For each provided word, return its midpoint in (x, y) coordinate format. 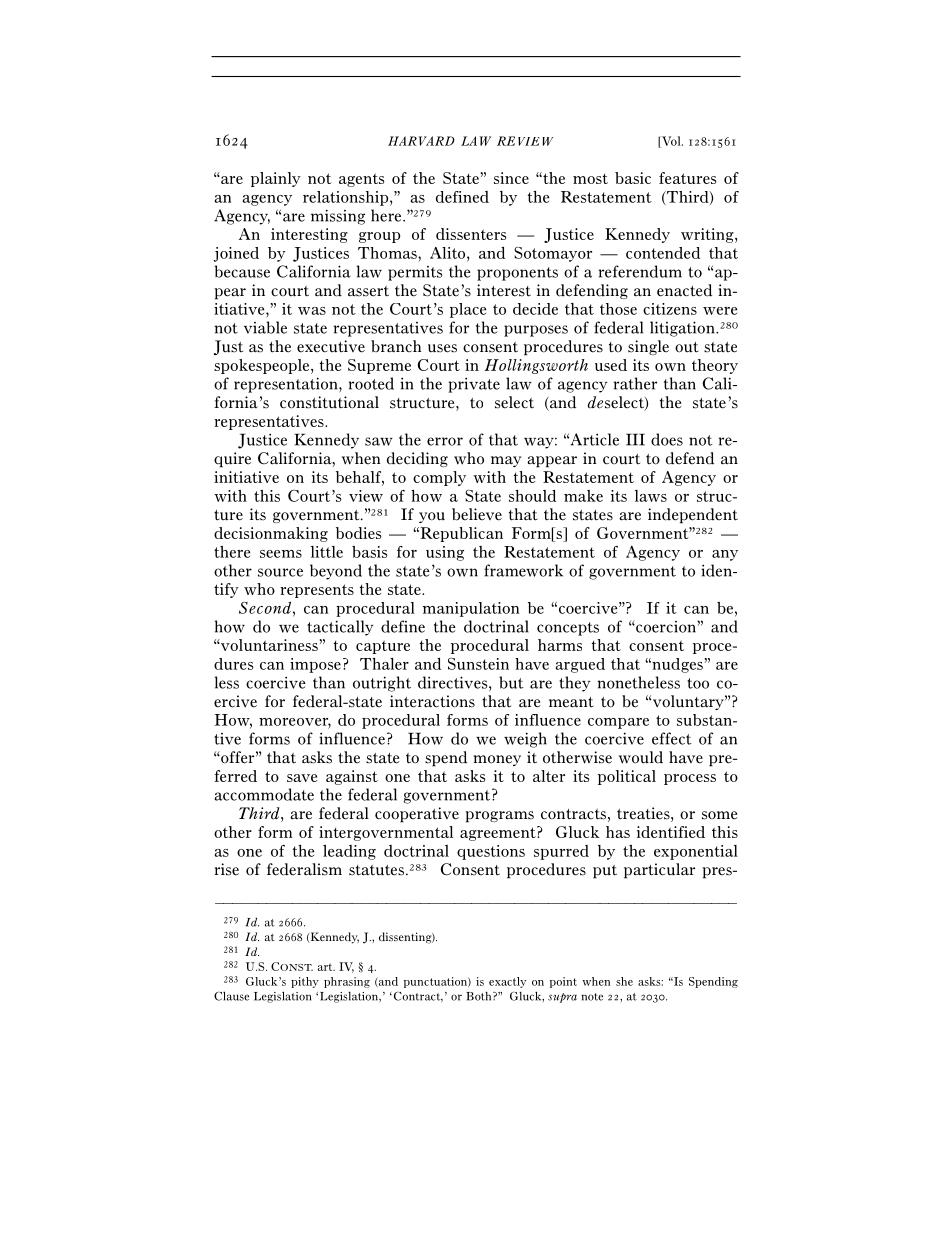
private (474, 385)
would (641, 757)
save (302, 778)
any (725, 555)
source (280, 572)
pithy (305, 982)
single (648, 347)
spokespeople (263, 366)
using (445, 553)
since (511, 178)
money (497, 760)
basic (633, 178)
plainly (276, 179)
